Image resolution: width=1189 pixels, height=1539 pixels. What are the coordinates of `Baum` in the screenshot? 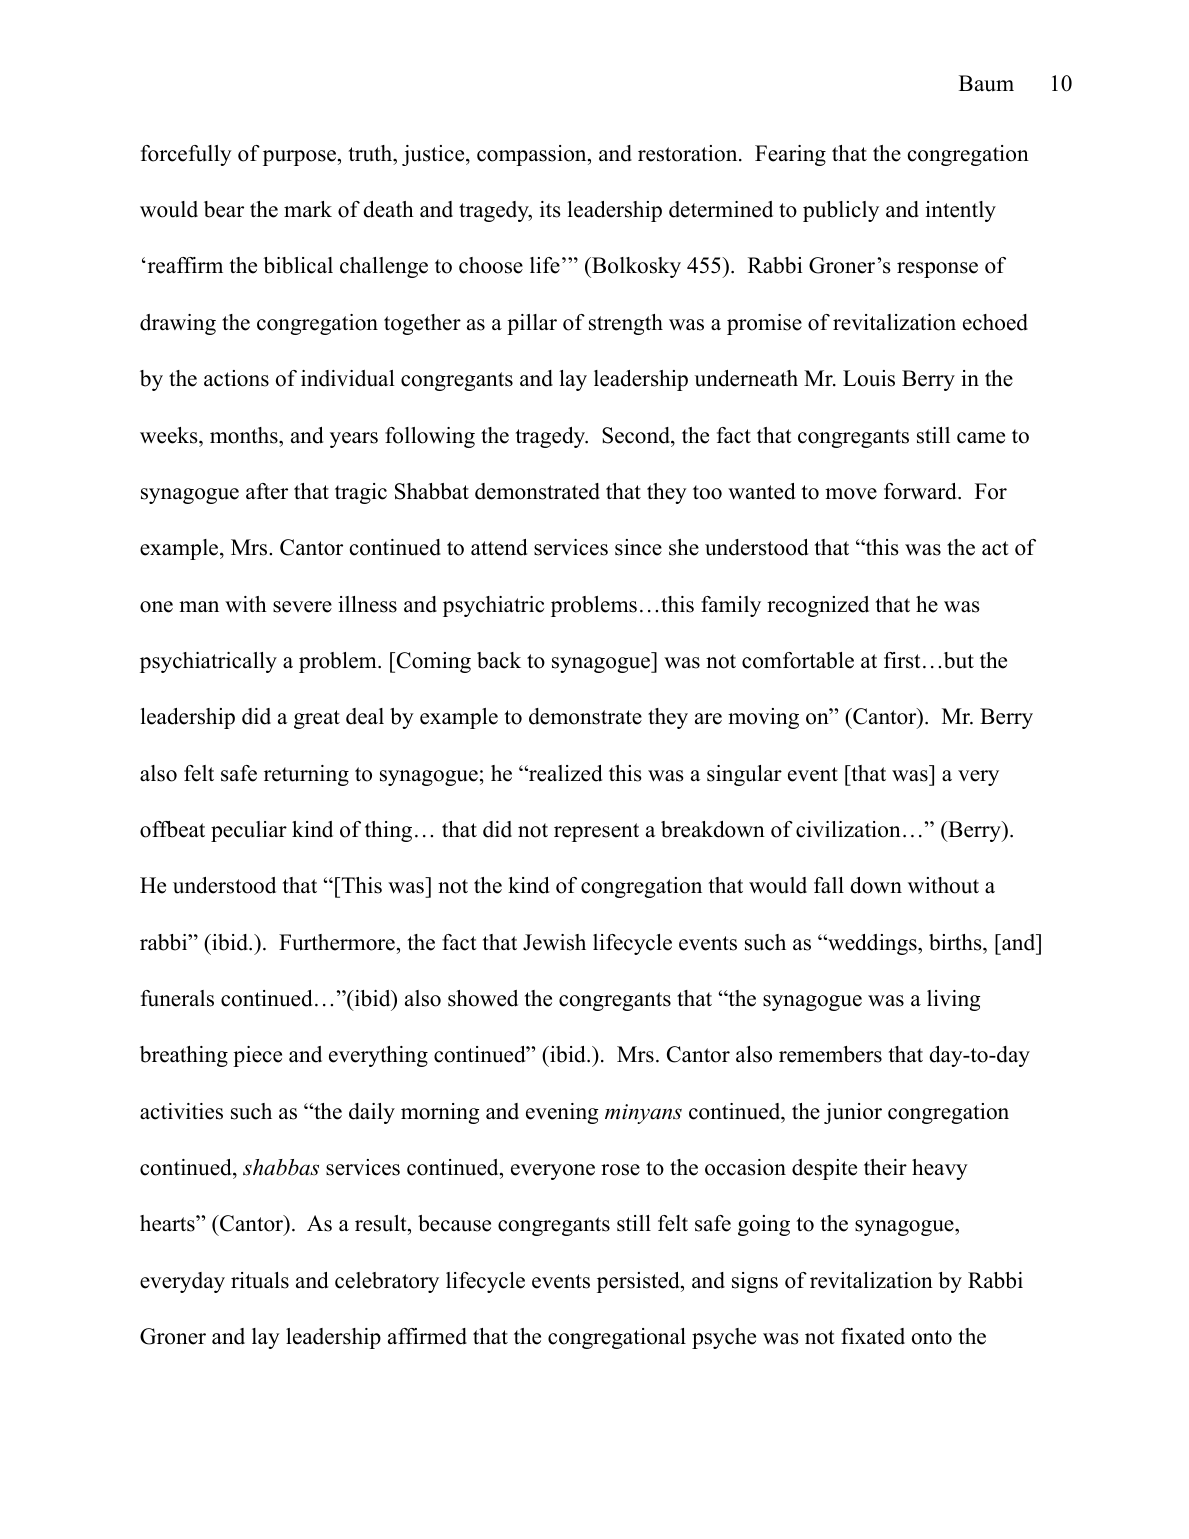 It's located at (986, 83).
